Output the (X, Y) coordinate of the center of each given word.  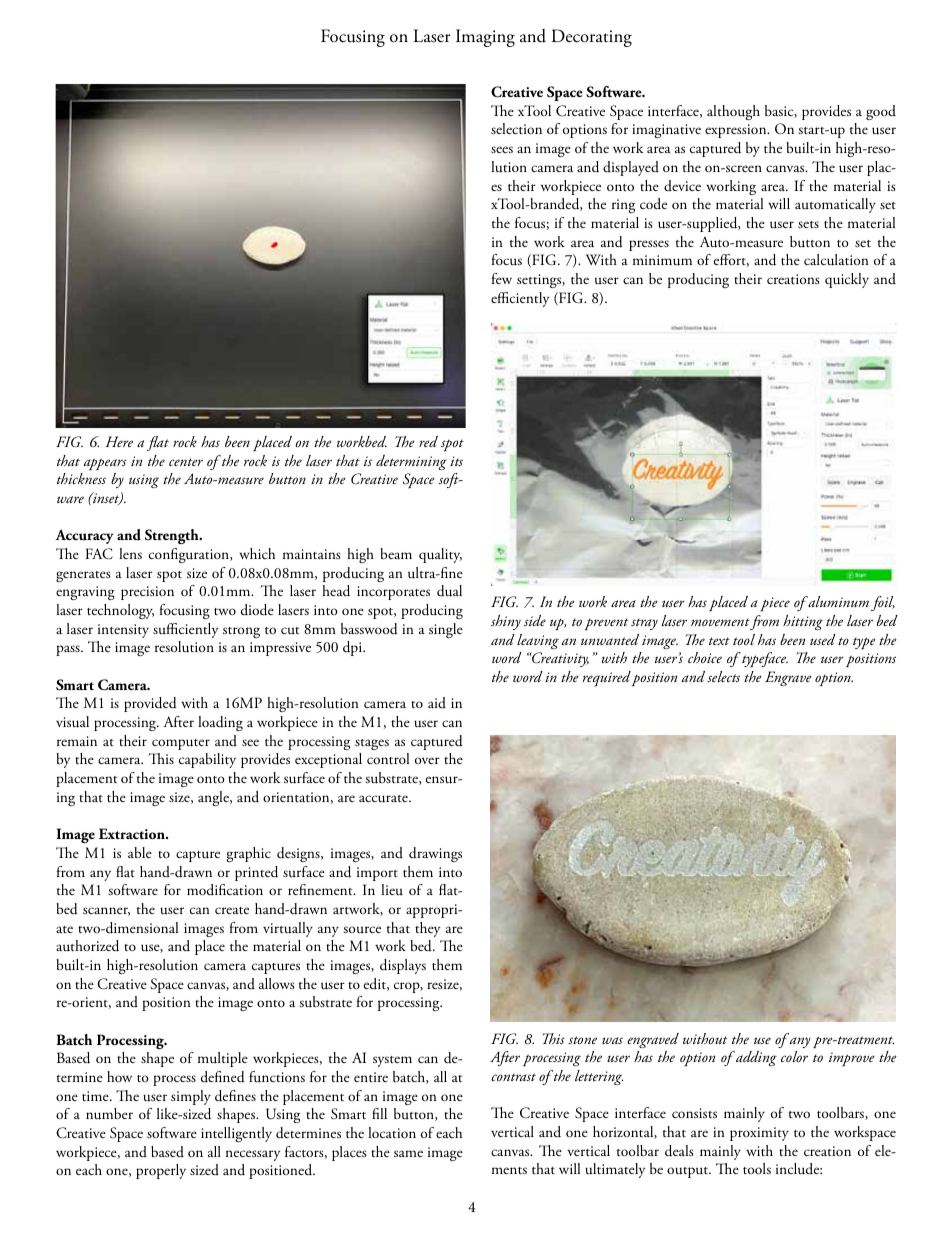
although (733, 112)
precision (147, 593)
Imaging (485, 38)
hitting (803, 622)
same (408, 1153)
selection (516, 128)
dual (449, 591)
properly (161, 1171)
